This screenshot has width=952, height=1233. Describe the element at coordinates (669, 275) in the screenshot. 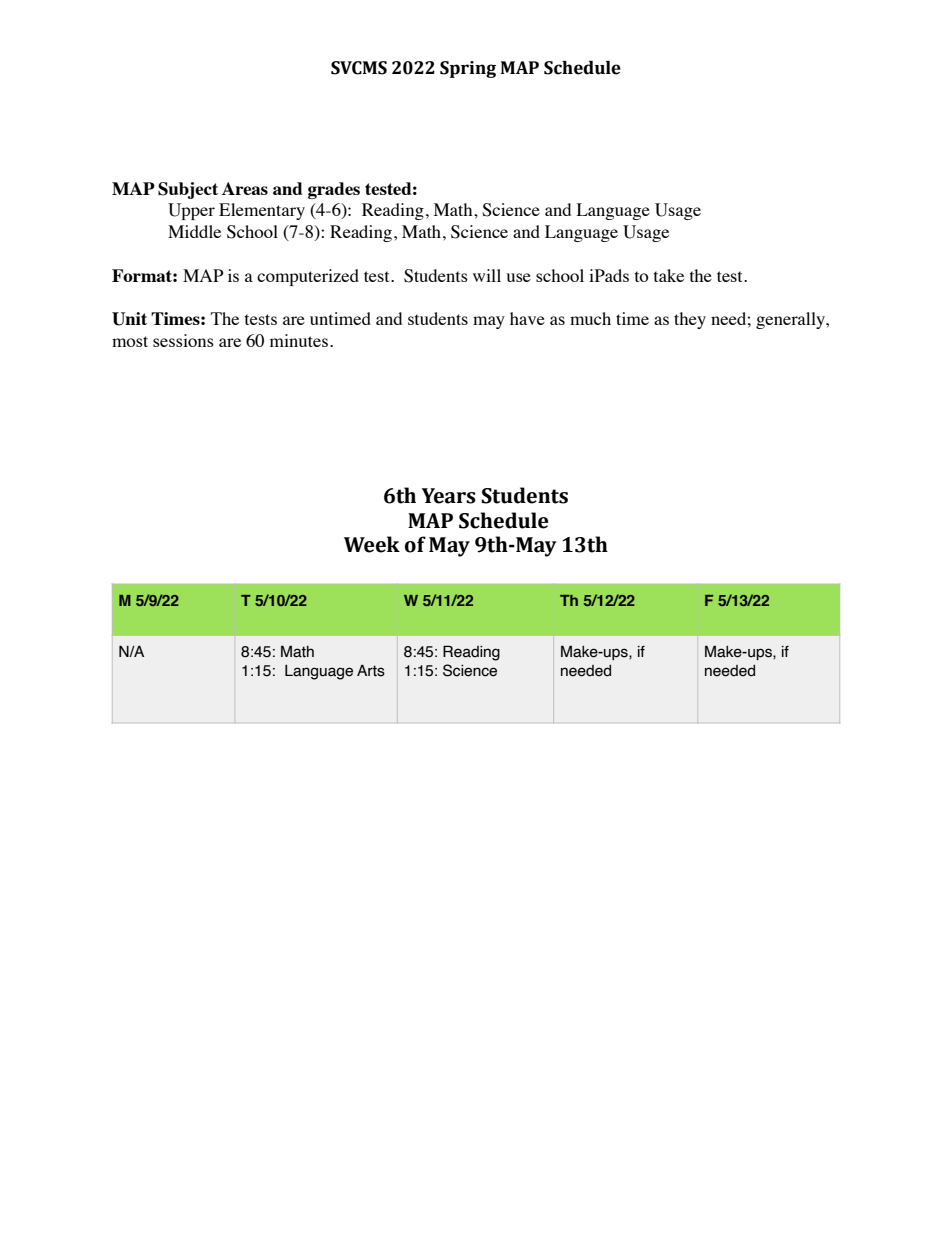

I see `take` at that location.
